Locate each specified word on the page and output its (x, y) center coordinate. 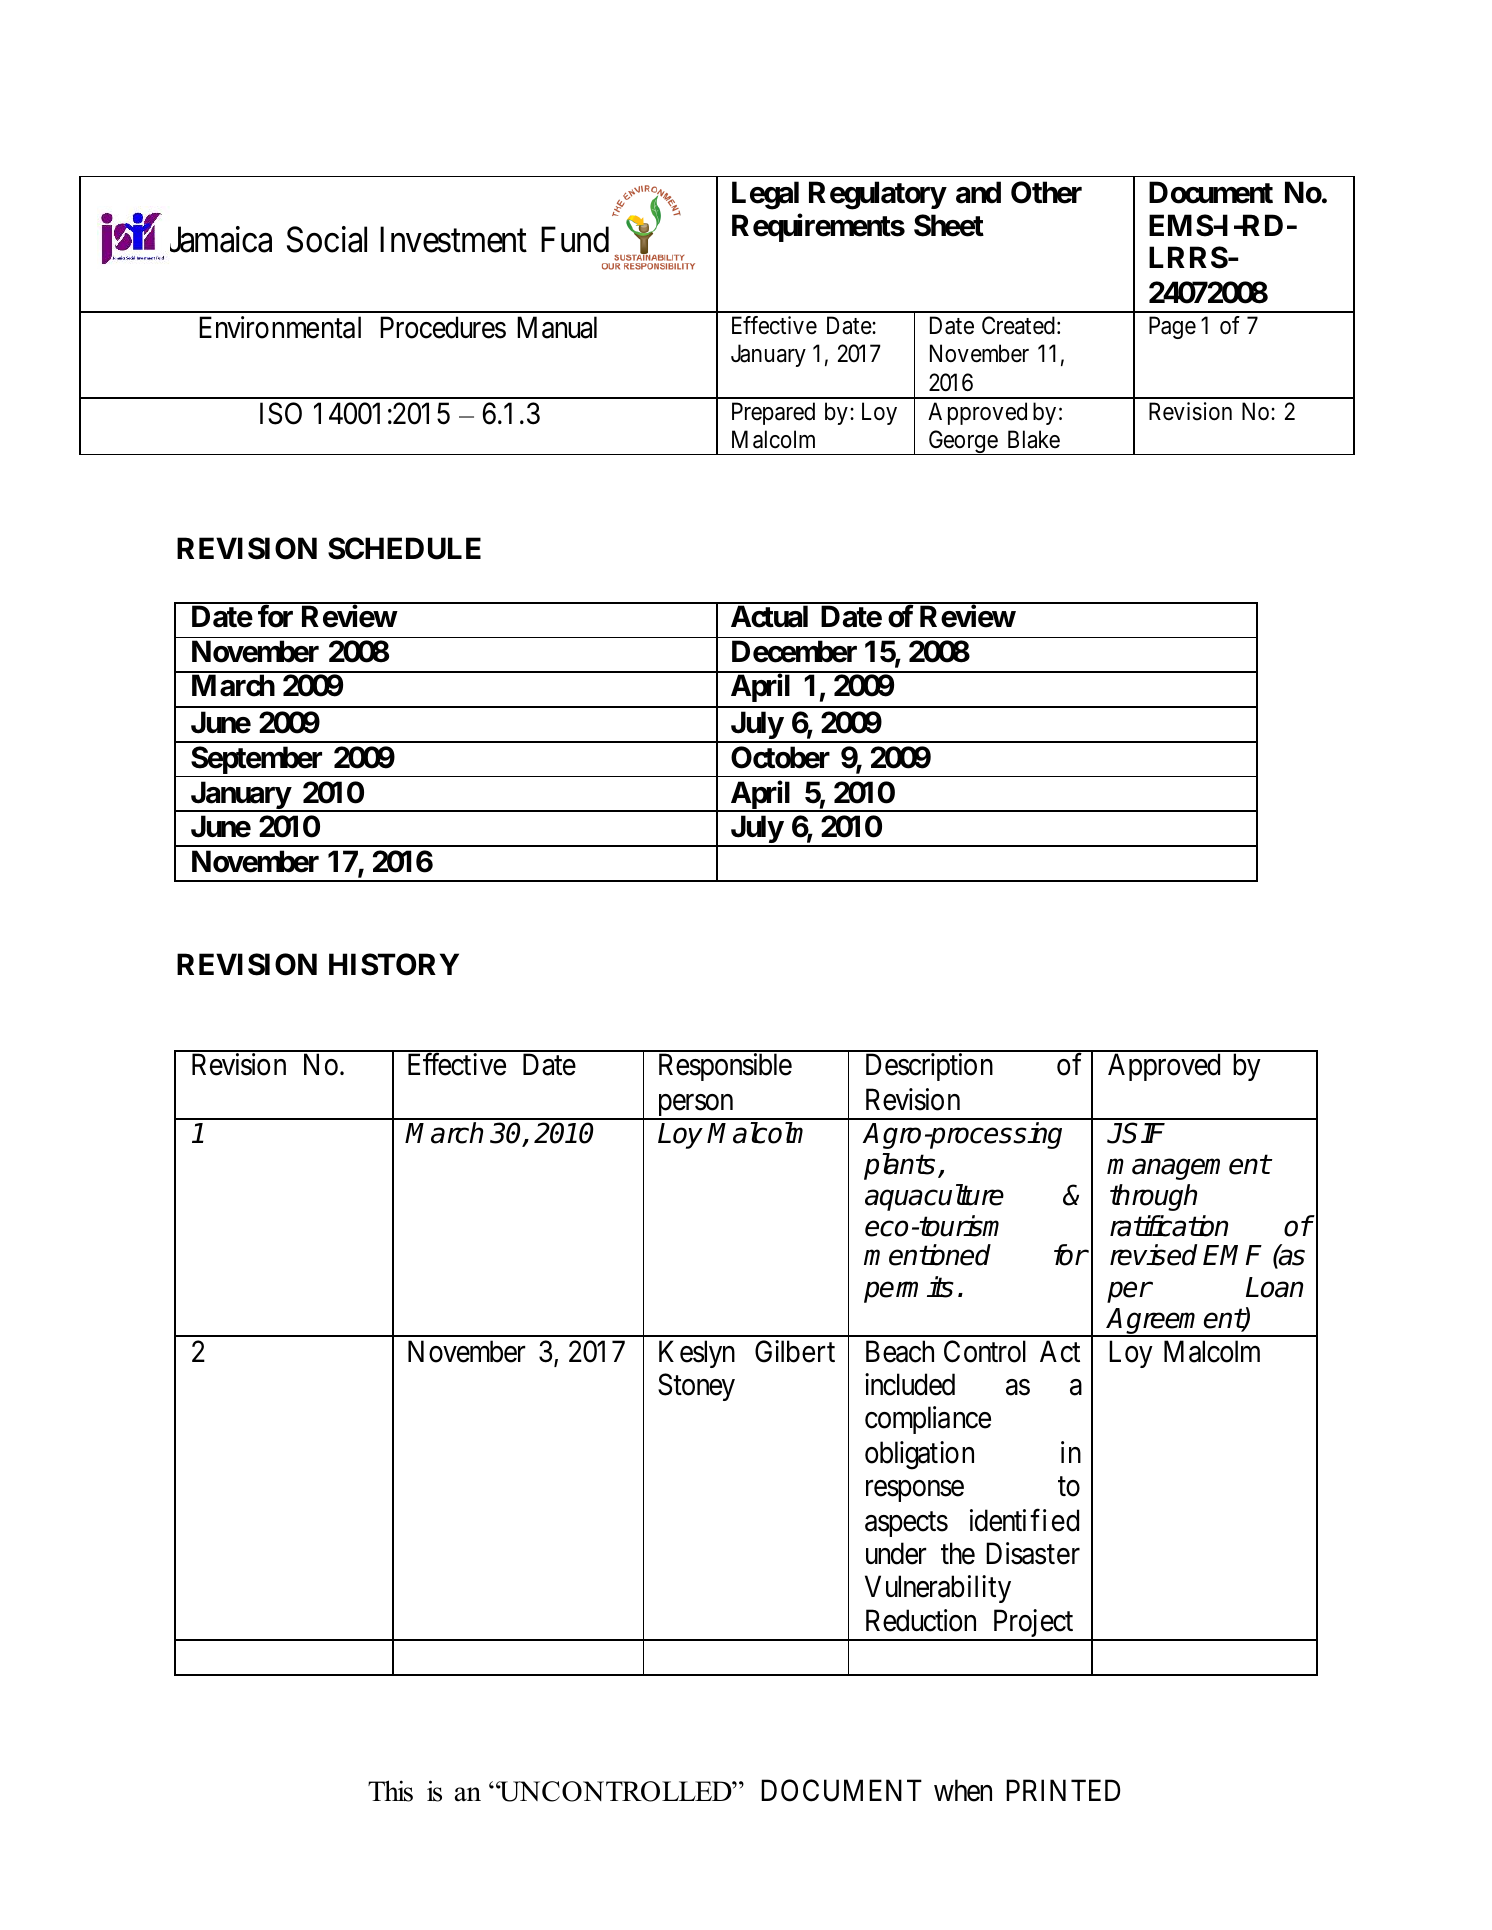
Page (1172, 328)
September (257, 761)
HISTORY (394, 964)
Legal (765, 195)
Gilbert (795, 1351)
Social (327, 239)
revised (1153, 1255)
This (390, 1791)
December (794, 651)
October (780, 757)
